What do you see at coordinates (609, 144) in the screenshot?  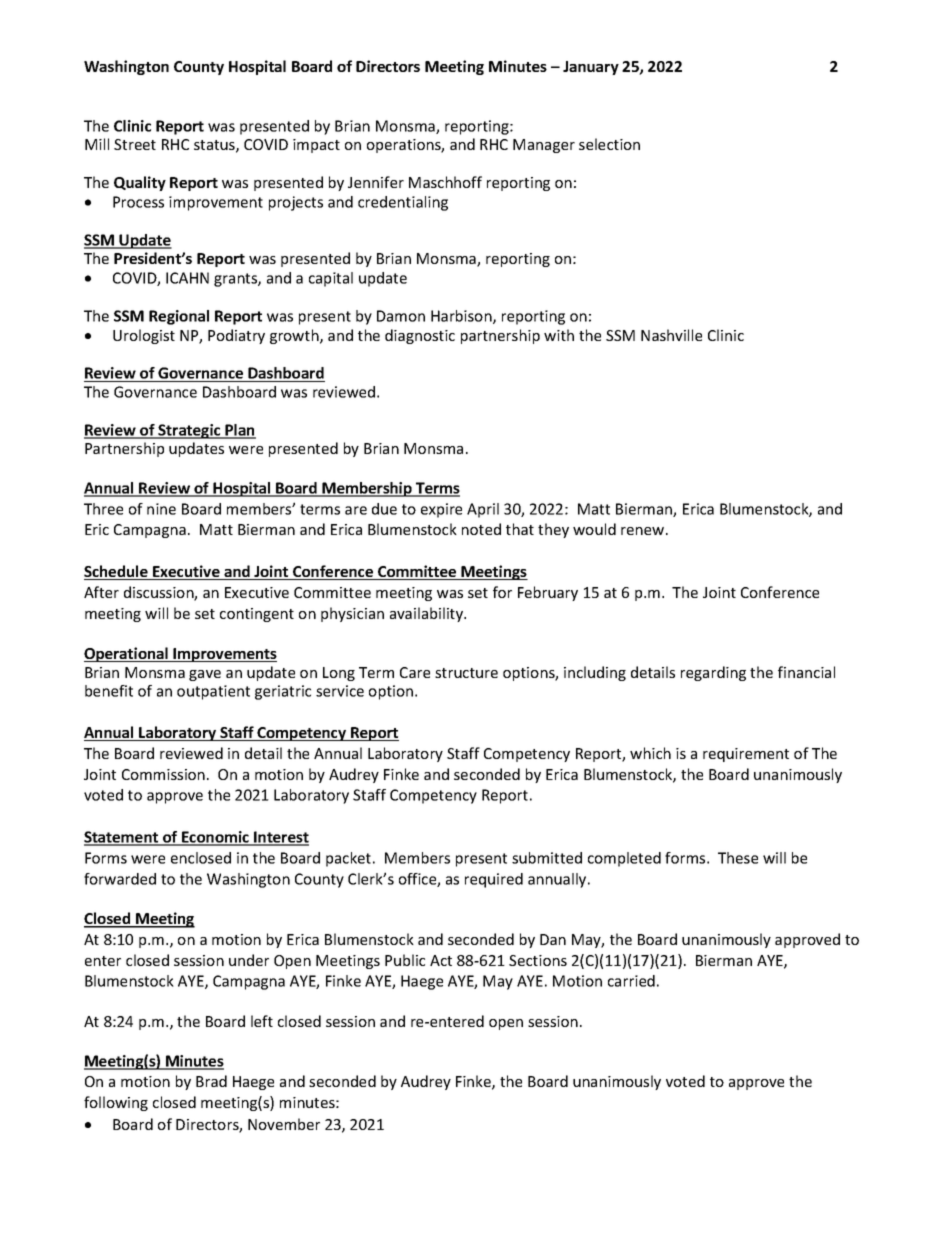 I see `selection` at bounding box center [609, 144].
